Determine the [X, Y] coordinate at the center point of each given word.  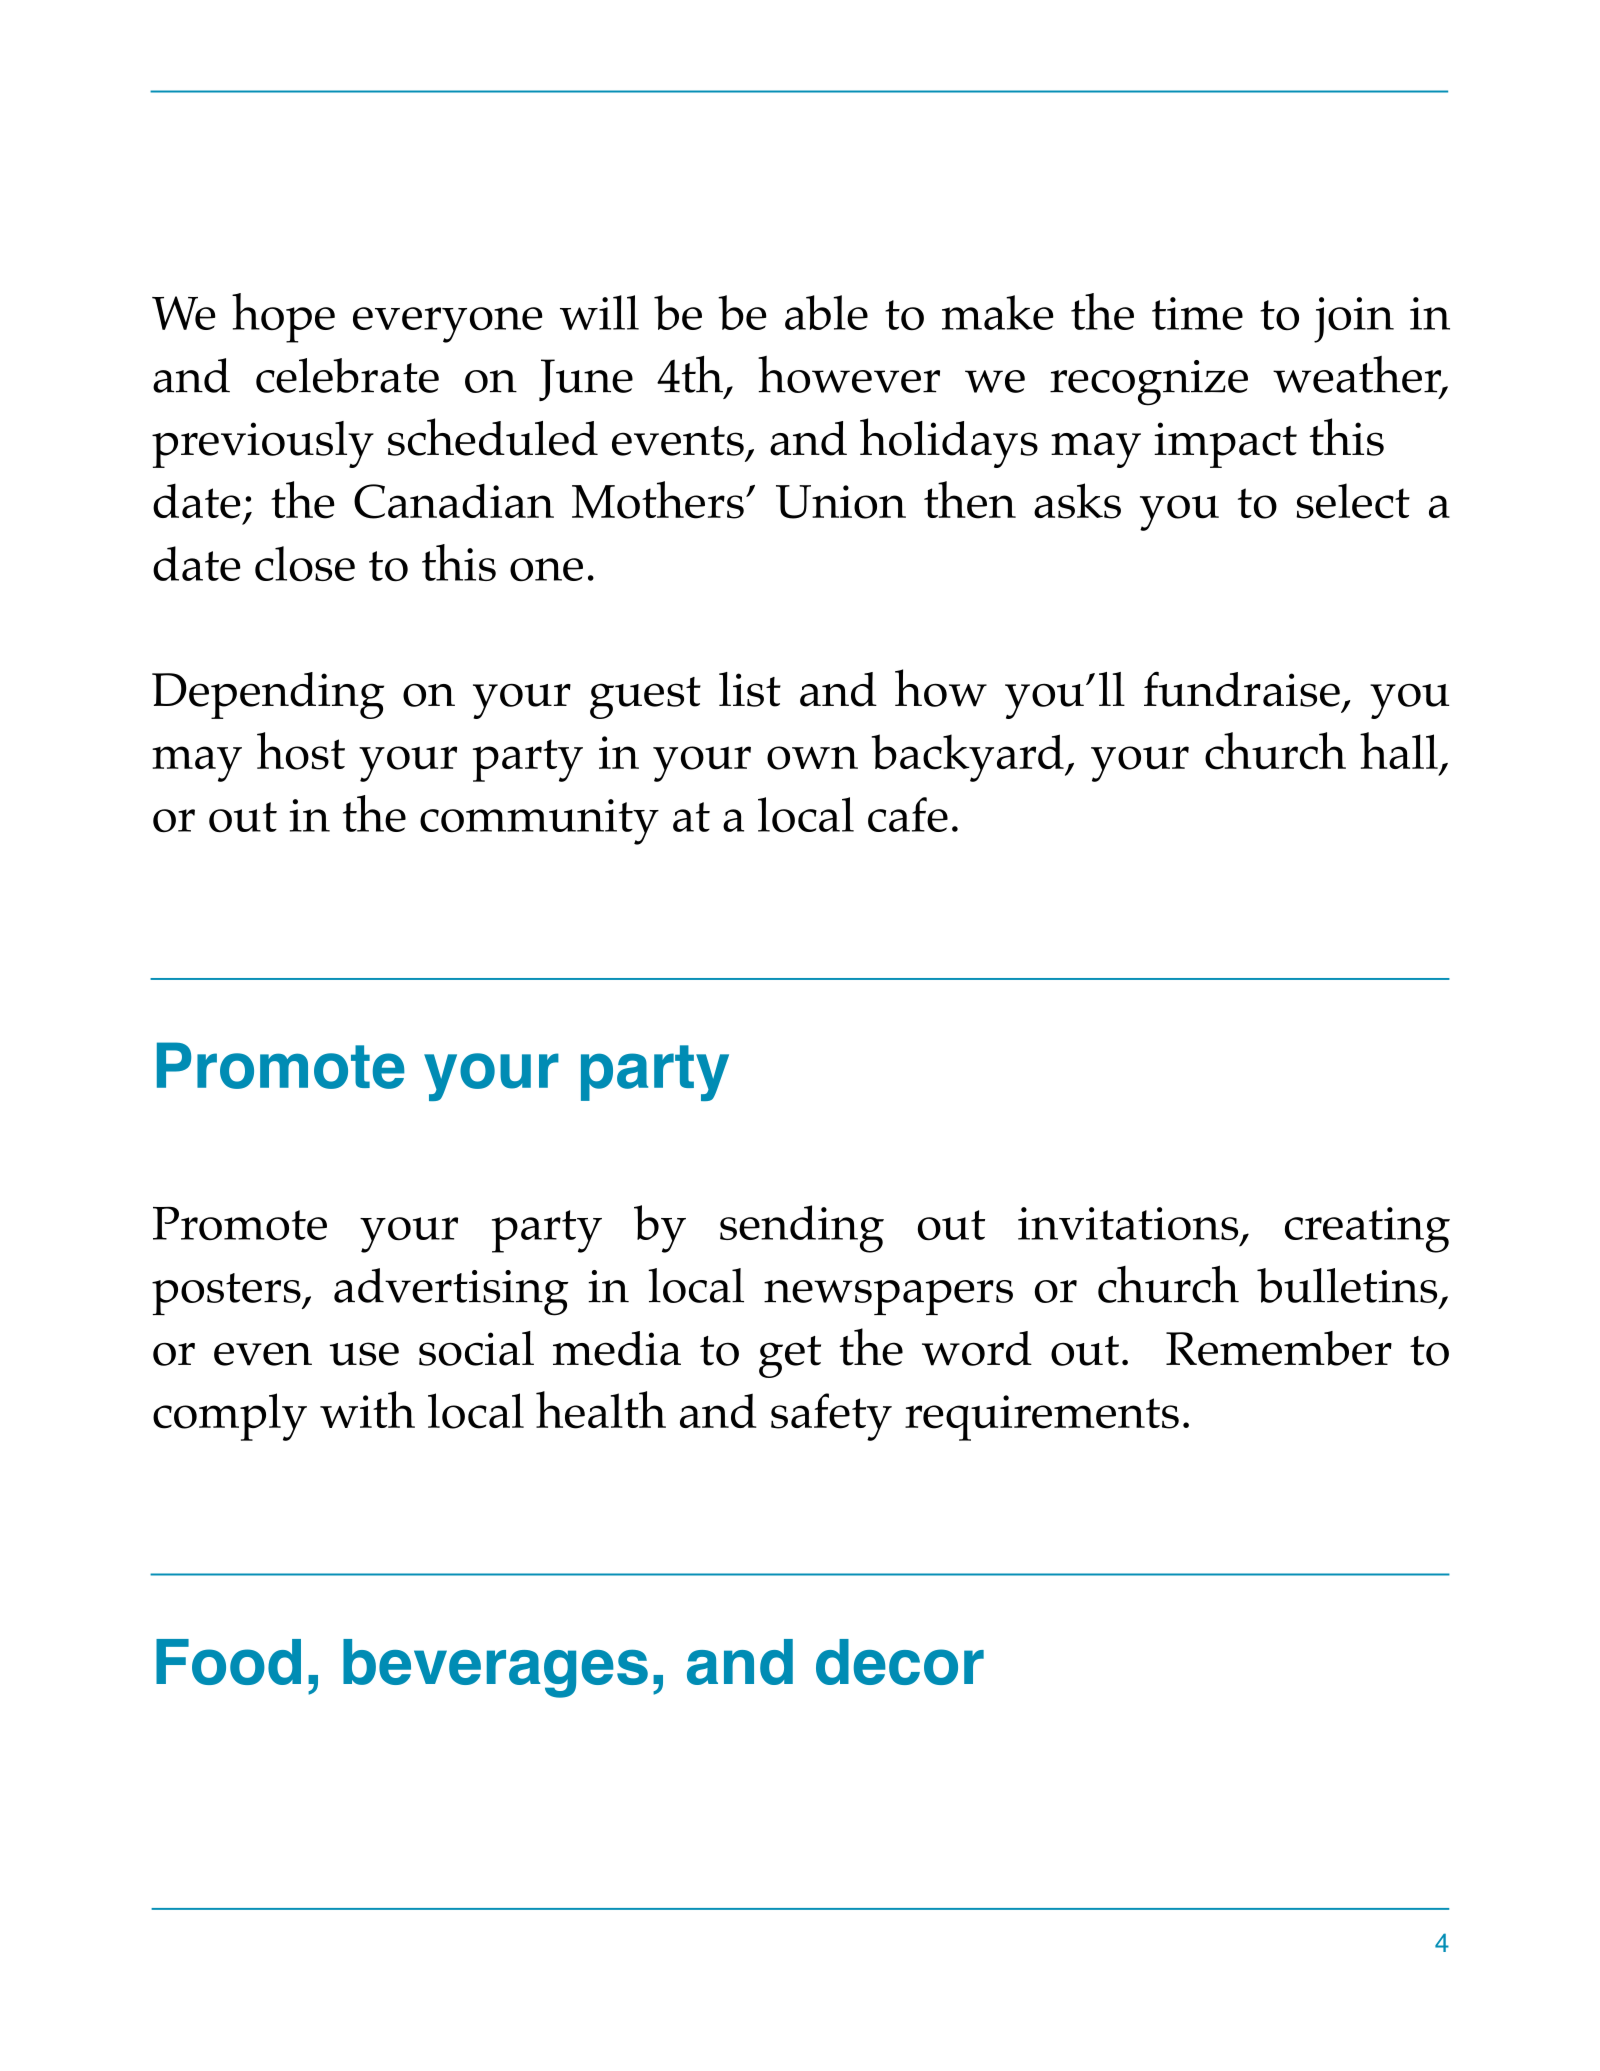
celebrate [347, 375]
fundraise [1242, 689]
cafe [908, 814]
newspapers [888, 1297]
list [750, 689]
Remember [1279, 1348]
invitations [1128, 1224]
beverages [495, 1668]
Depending [268, 695]
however [849, 374]
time [1197, 313]
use [364, 1354]
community [539, 822]
